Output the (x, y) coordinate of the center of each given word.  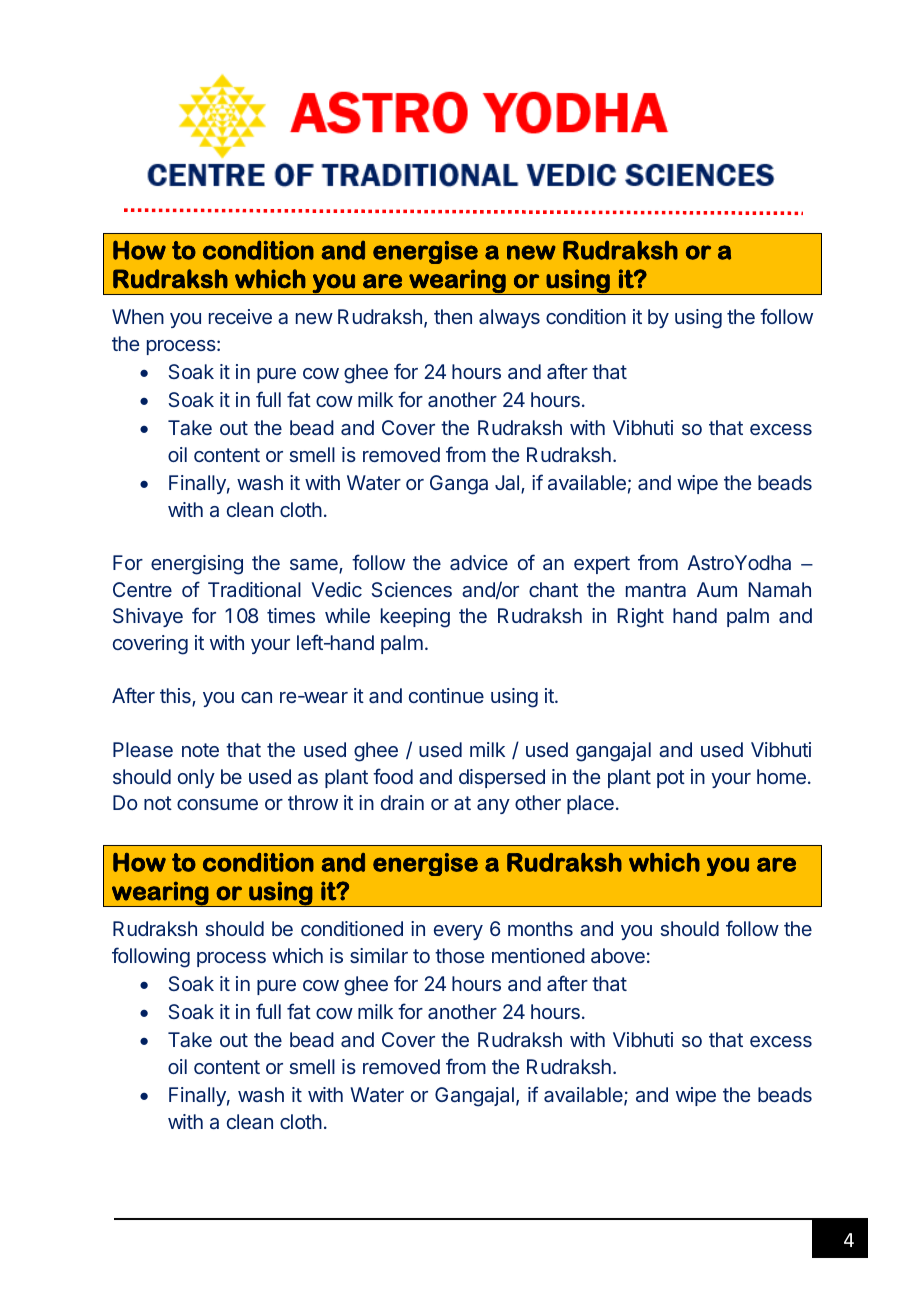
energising (197, 565)
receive (240, 316)
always (509, 318)
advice (479, 562)
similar (379, 955)
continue (446, 695)
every (458, 932)
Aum (717, 589)
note (200, 750)
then (453, 316)
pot (671, 779)
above (618, 955)
